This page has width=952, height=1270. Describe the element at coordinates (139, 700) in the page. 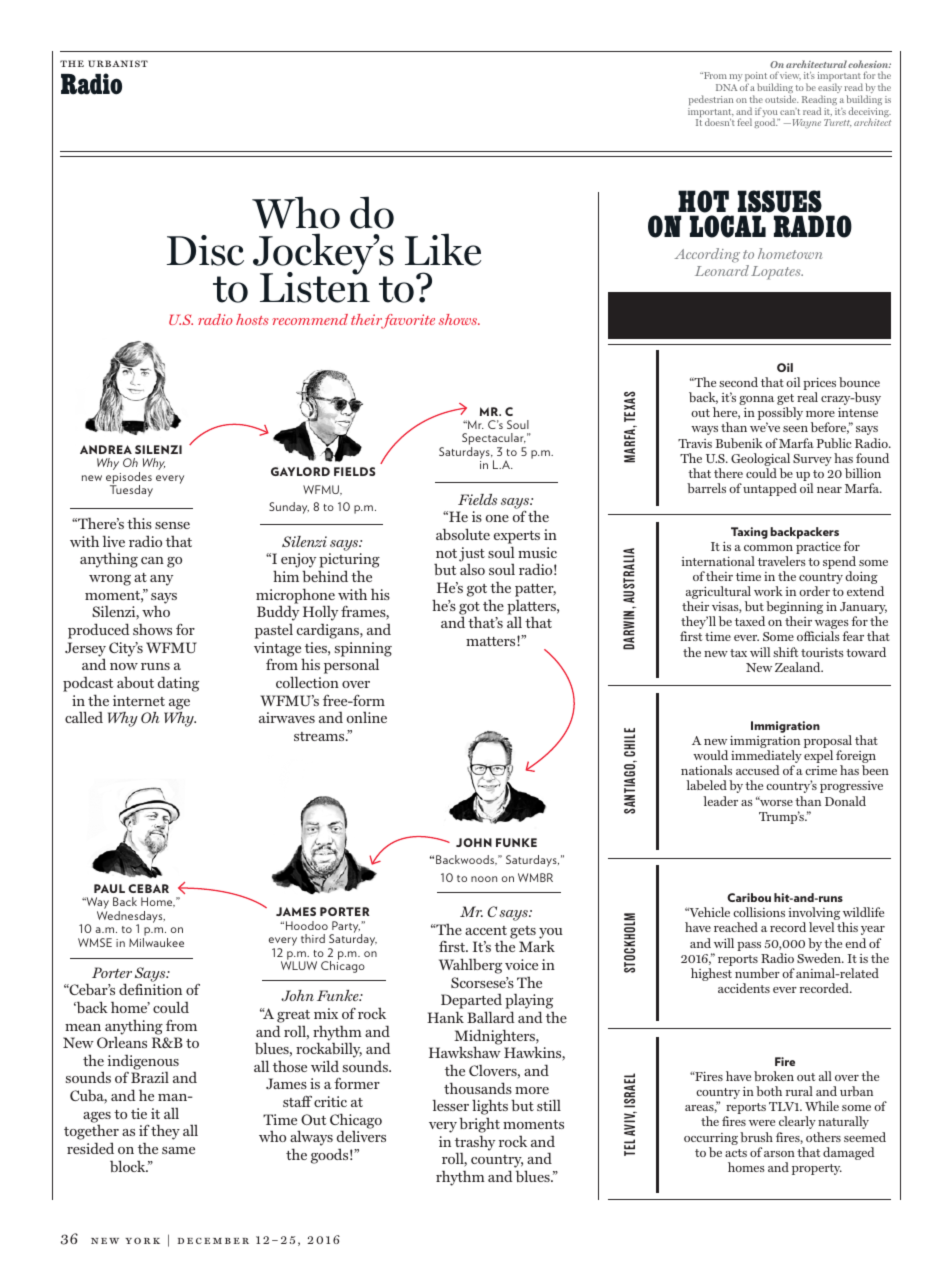

I see `internet` at that location.
